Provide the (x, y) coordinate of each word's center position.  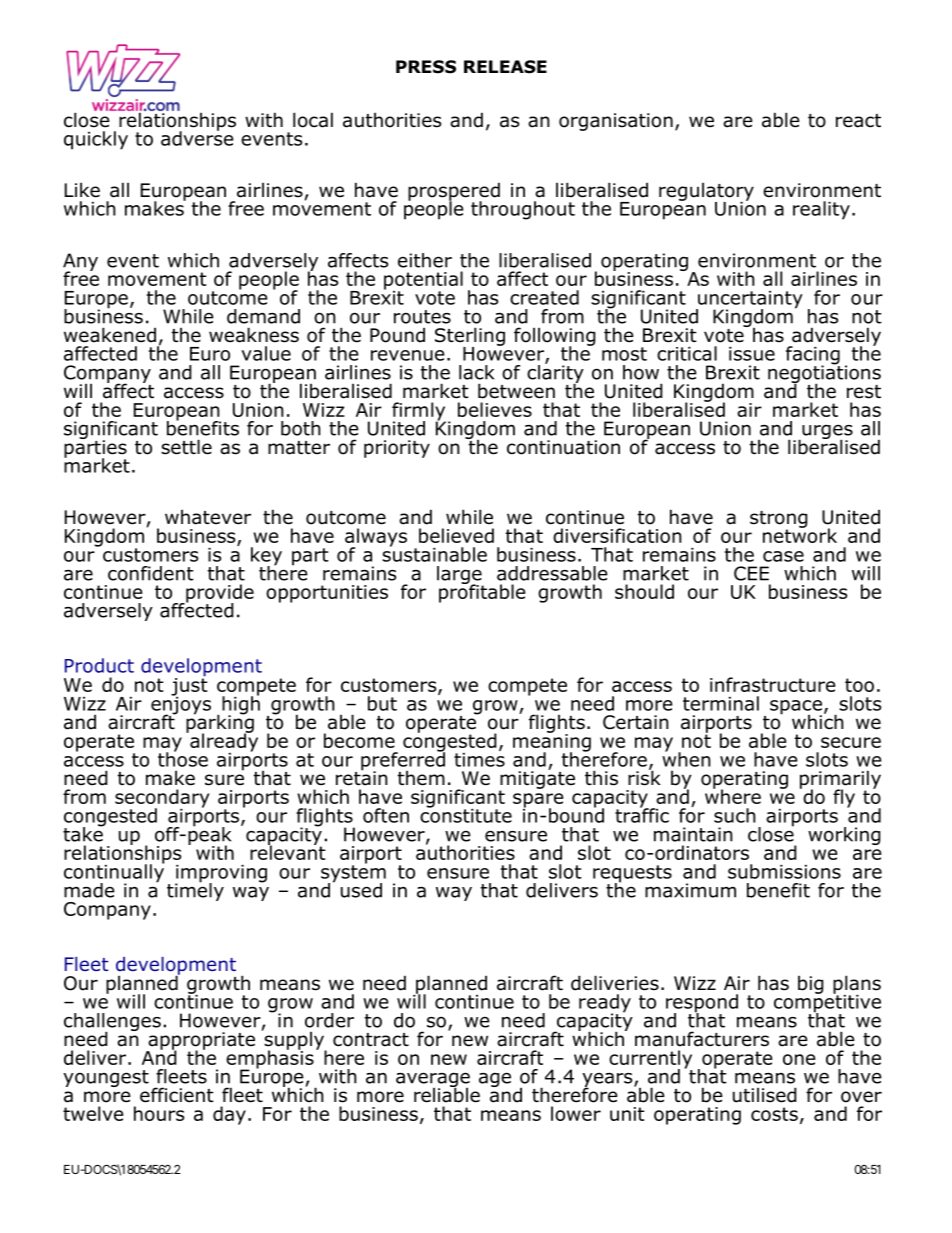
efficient (177, 1095)
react (858, 121)
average (433, 1081)
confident (151, 573)
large (460, 576)
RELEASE (505, 67)
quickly (96, 140)
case (783, 556)
